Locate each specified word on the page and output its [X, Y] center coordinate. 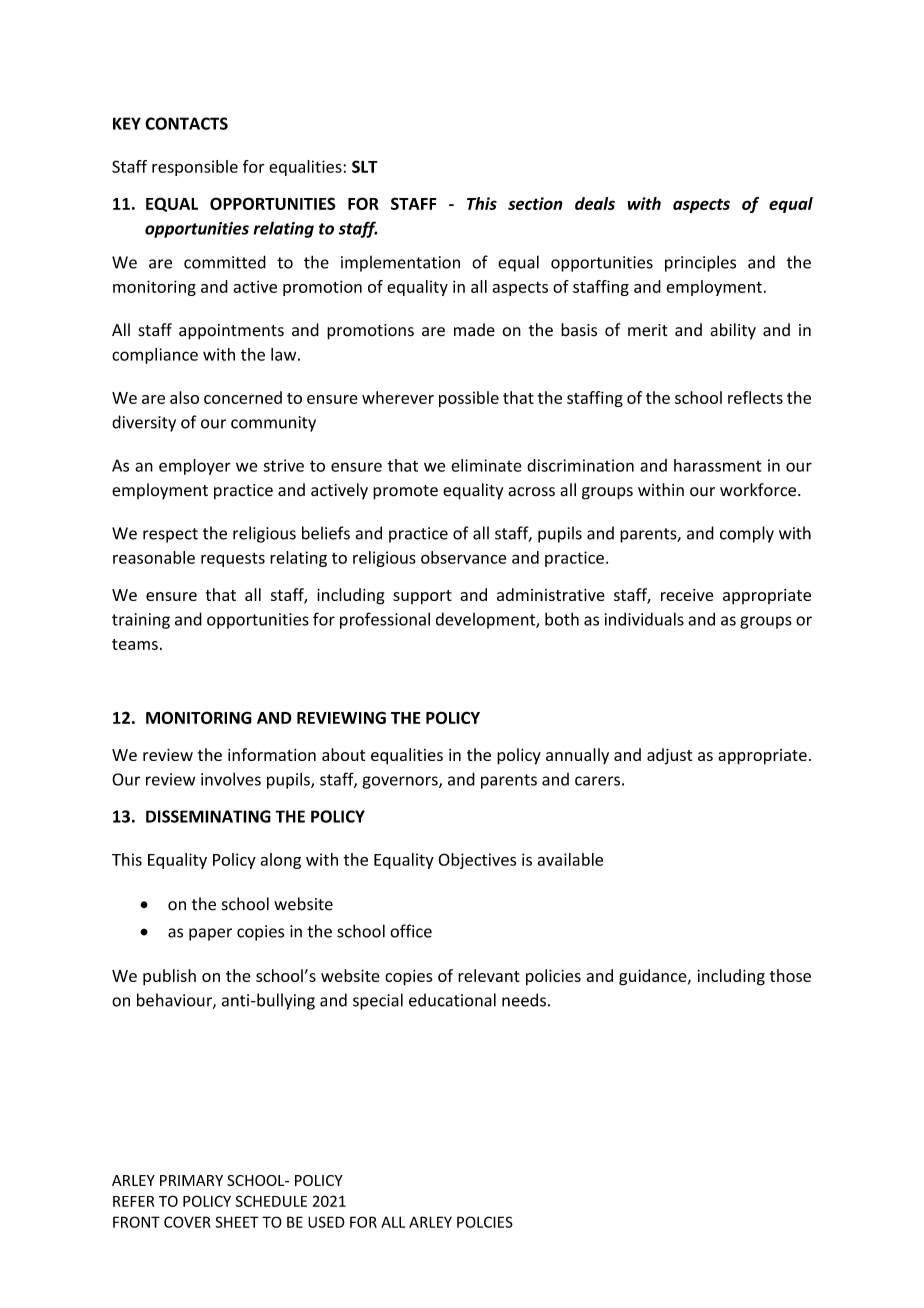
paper [210, 934]
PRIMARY [191, 1180]
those [790, 975]
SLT [365, 166]
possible [469, 399]
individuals [644, 619]
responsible [195, 168]
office [411, 931]
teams [135, 644]
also [184, 397]
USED [326, 1222]
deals [595, 203]
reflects [755, 397]
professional [385, 620]
